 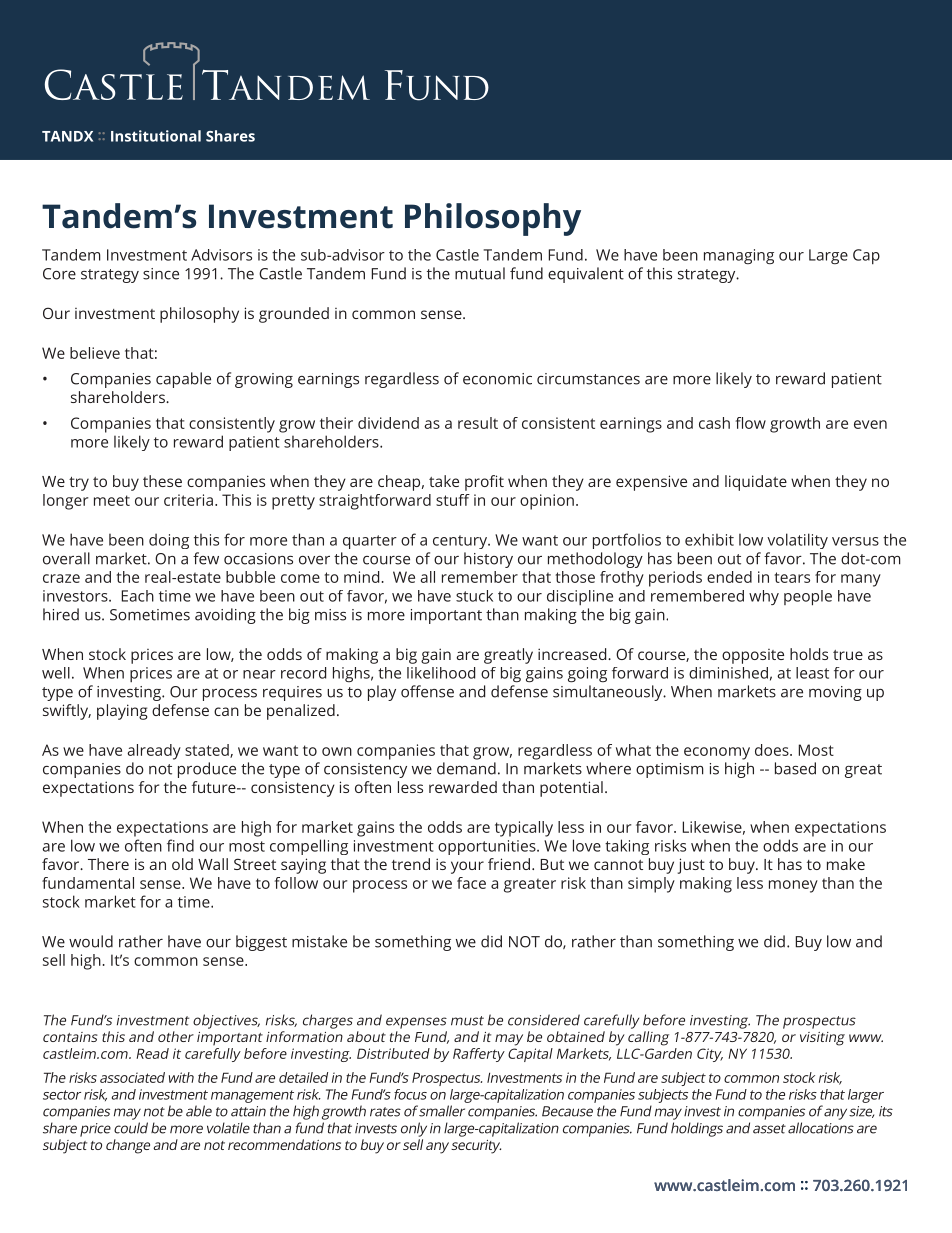 I want to click on would, so click(x=91, y=941).
